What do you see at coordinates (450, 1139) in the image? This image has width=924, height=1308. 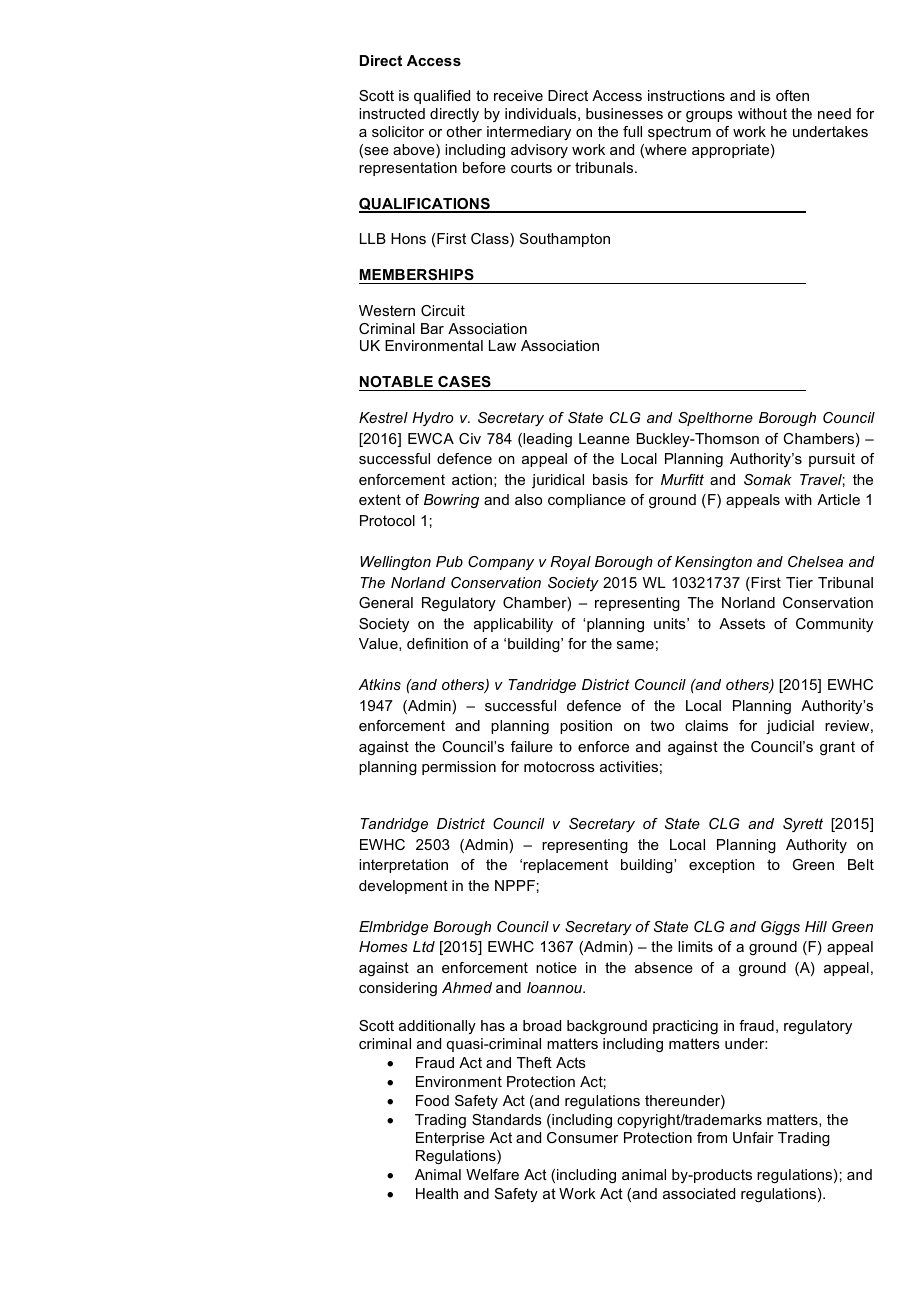 I see `Enterprise` at bounding box center [450, 1139].
